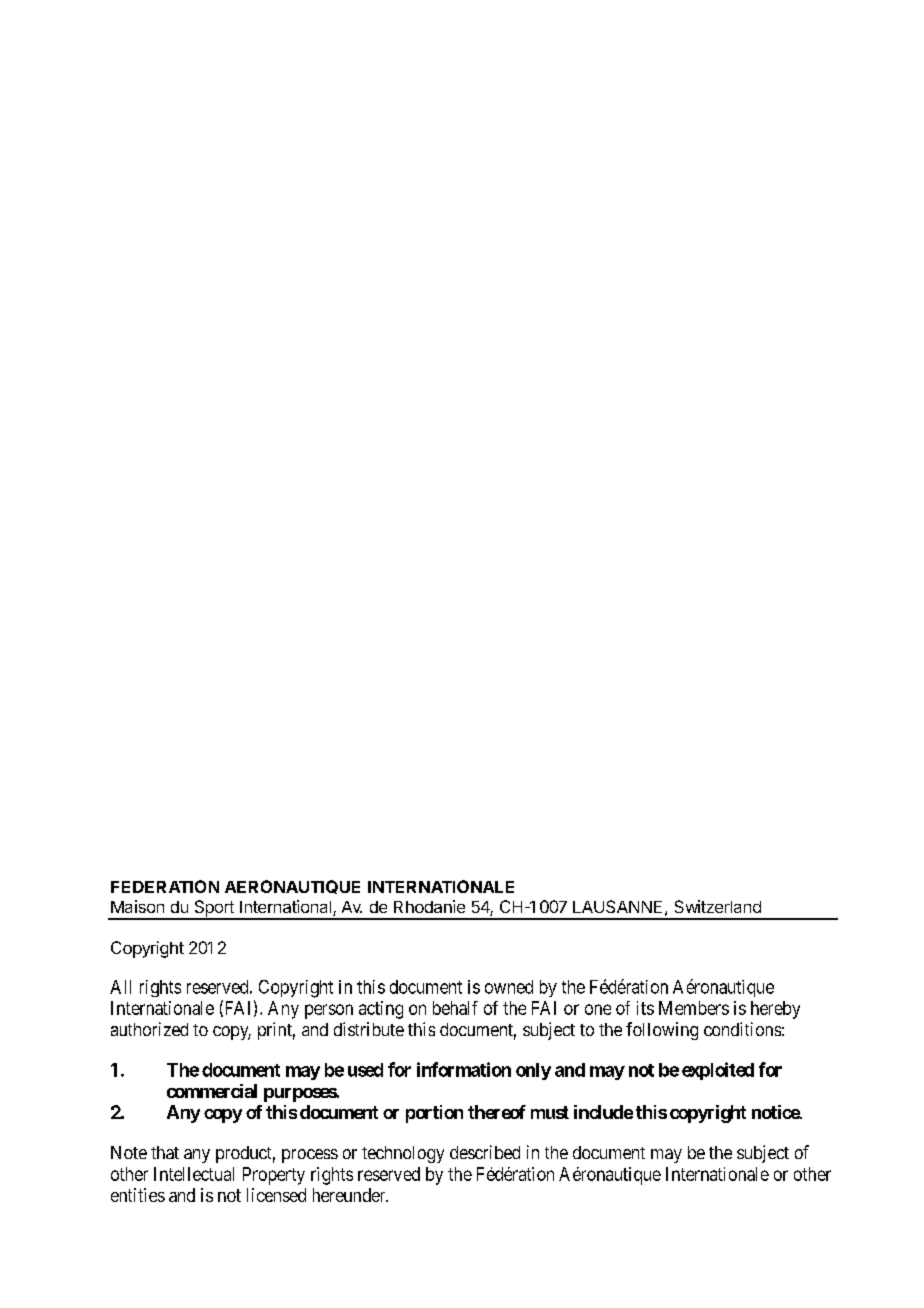  Describe the element at coordinates (434, 1114) in the screenshot. I see `portion` at that location.
